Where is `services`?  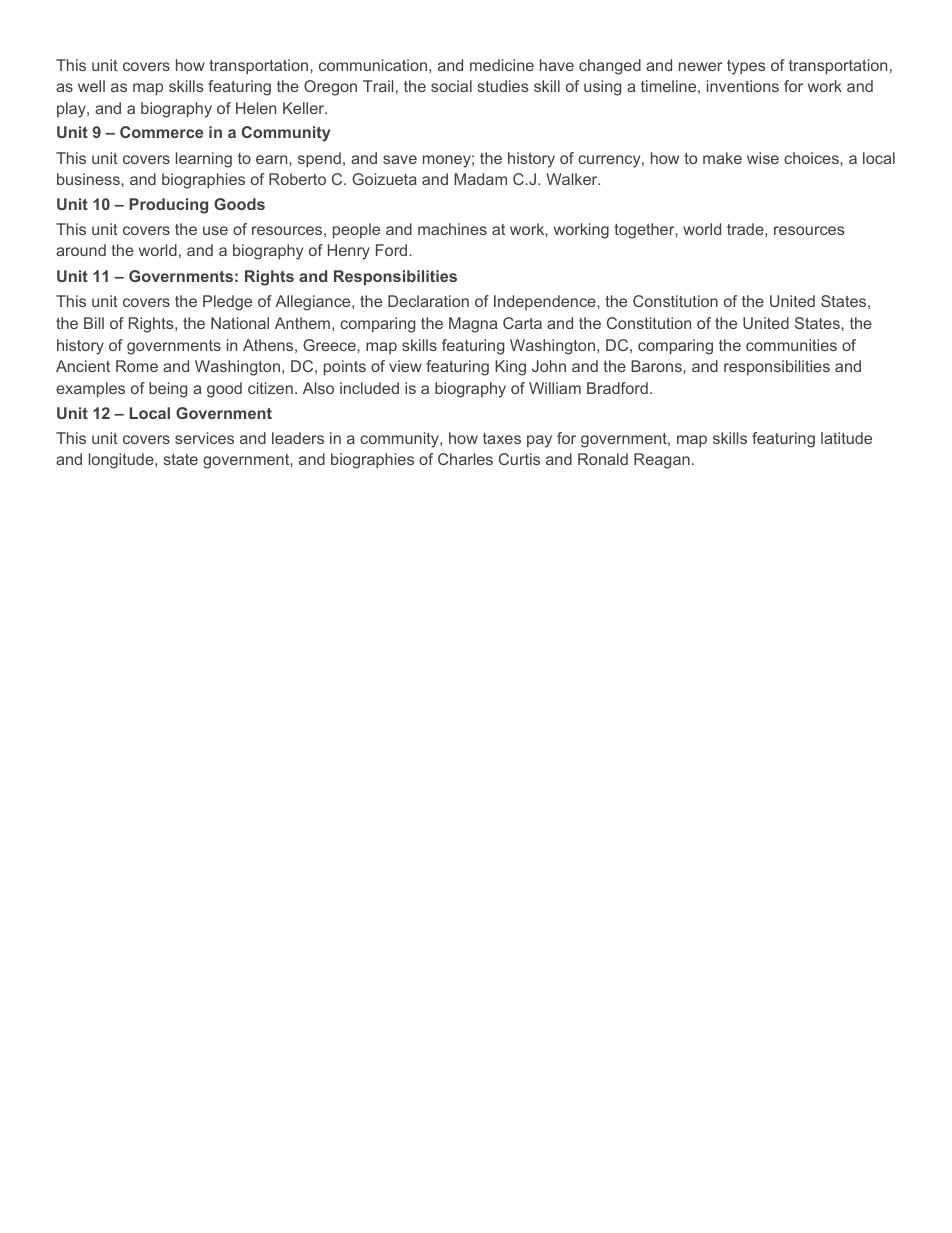 services is located at coordinates (204, 438).
